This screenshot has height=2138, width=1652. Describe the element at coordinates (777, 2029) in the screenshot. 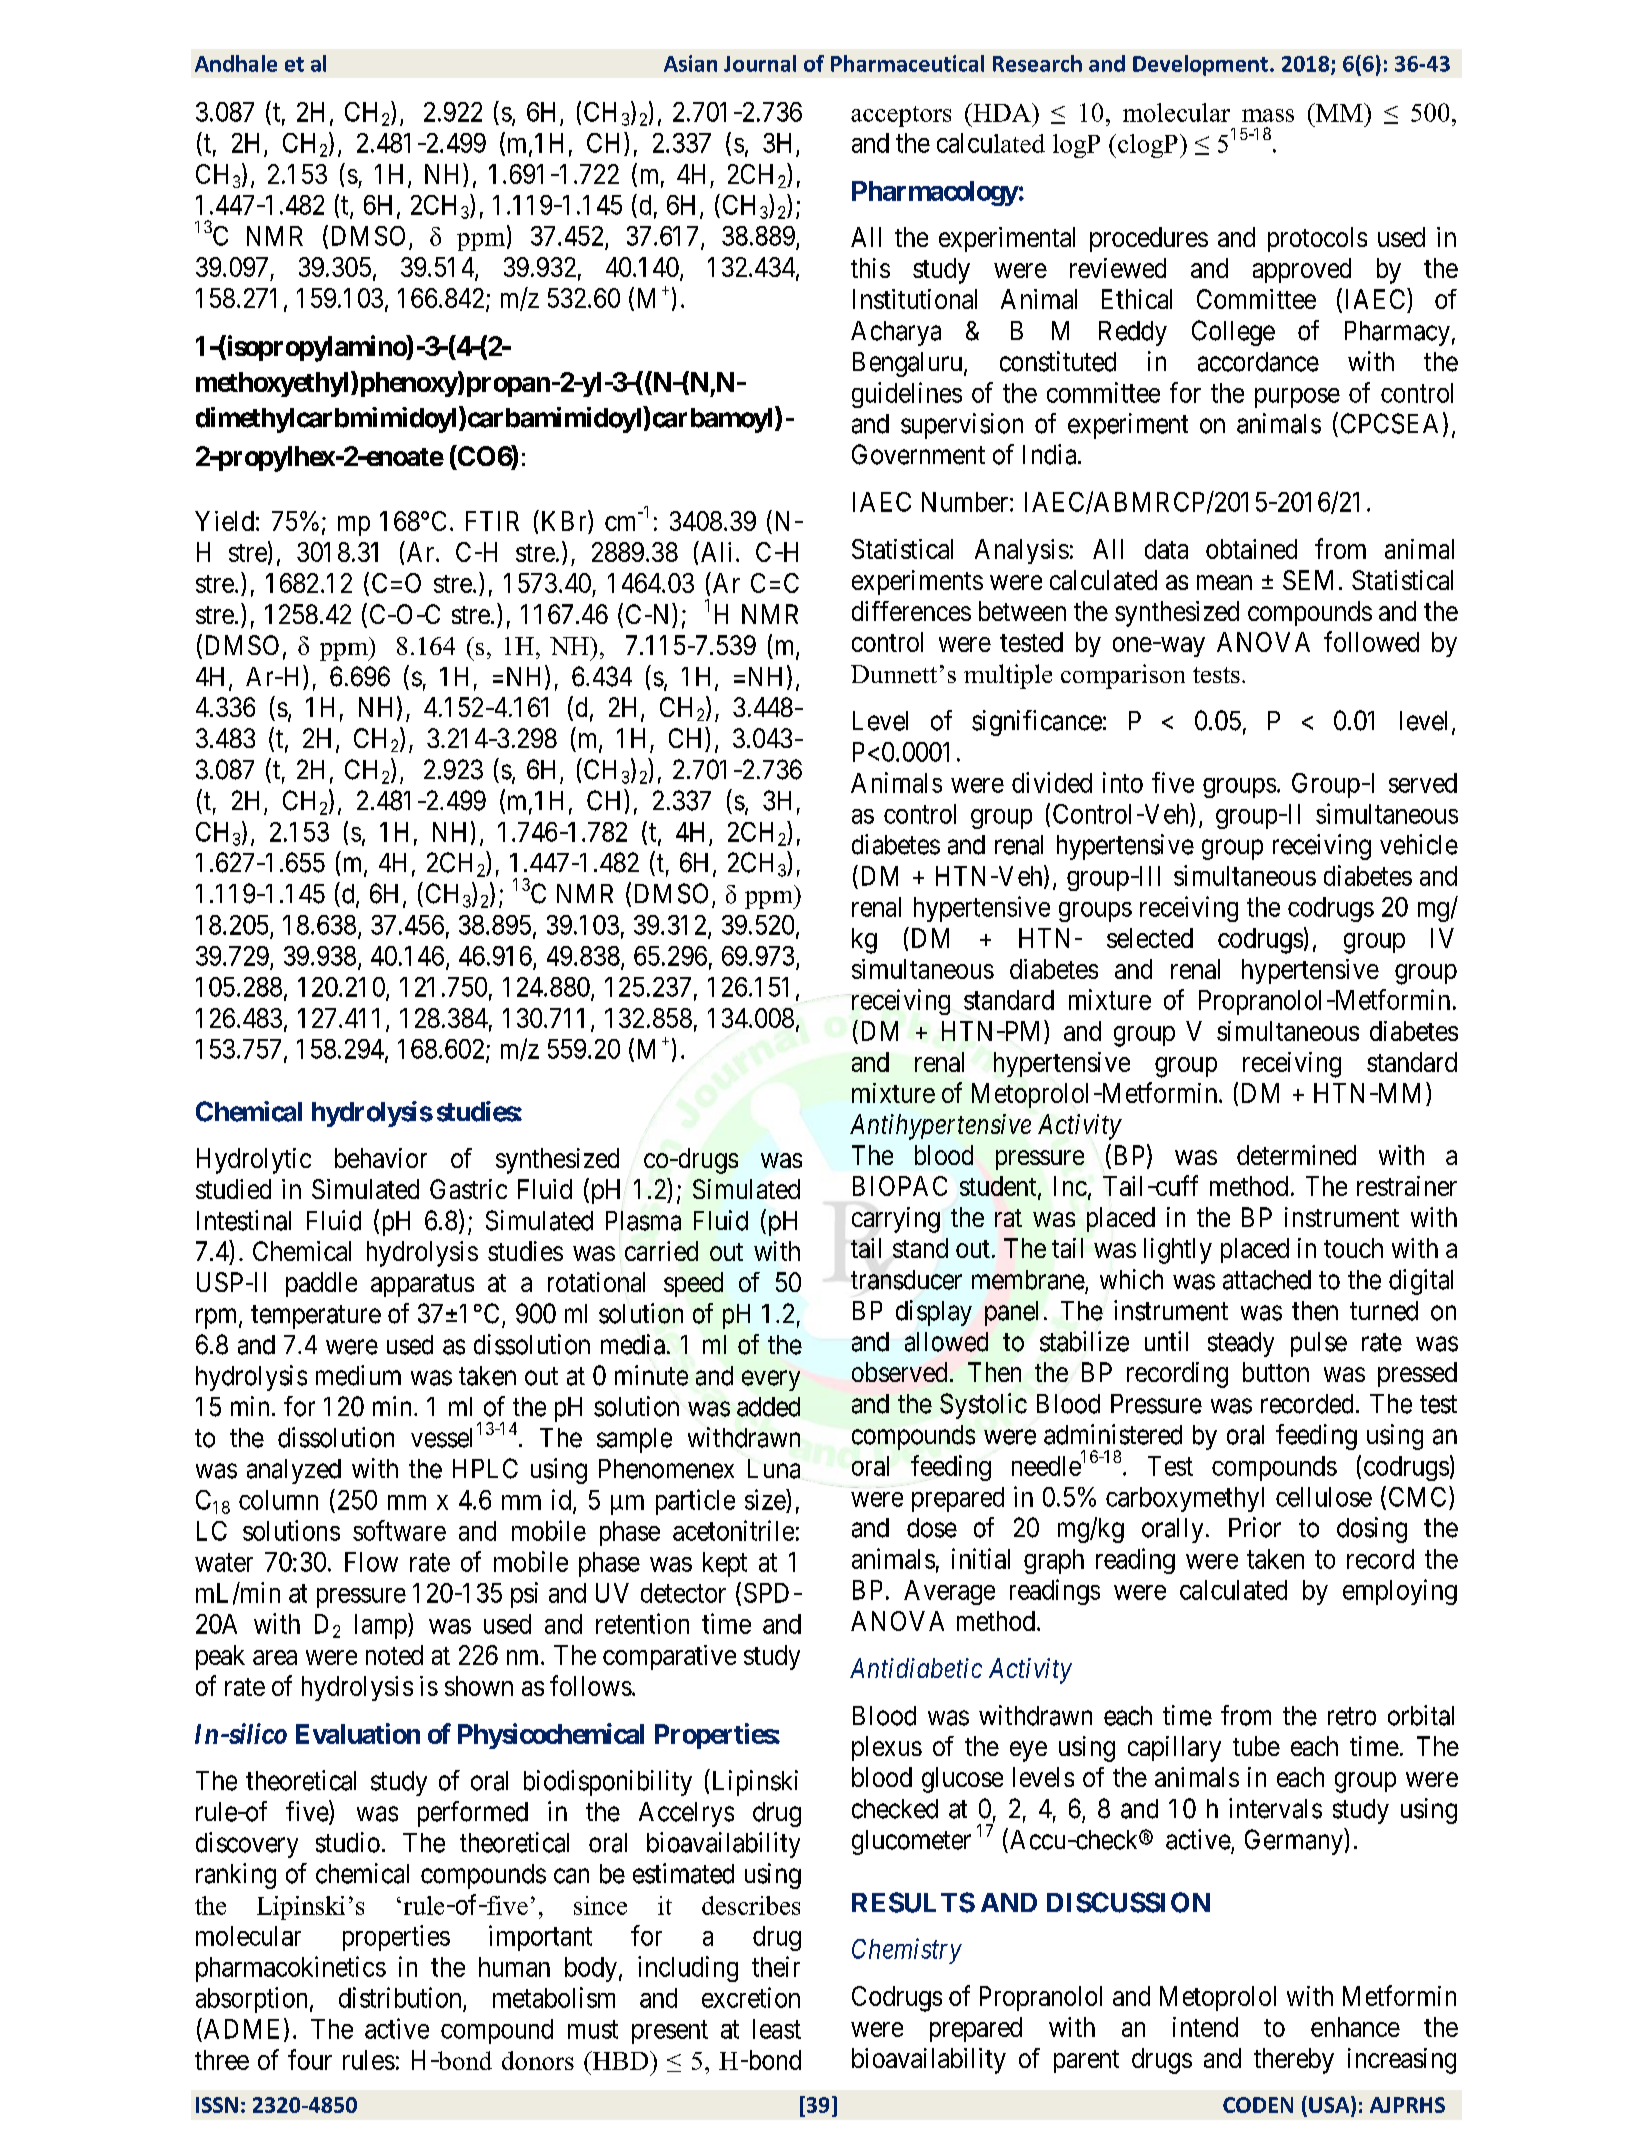

I see `least` at that location.
